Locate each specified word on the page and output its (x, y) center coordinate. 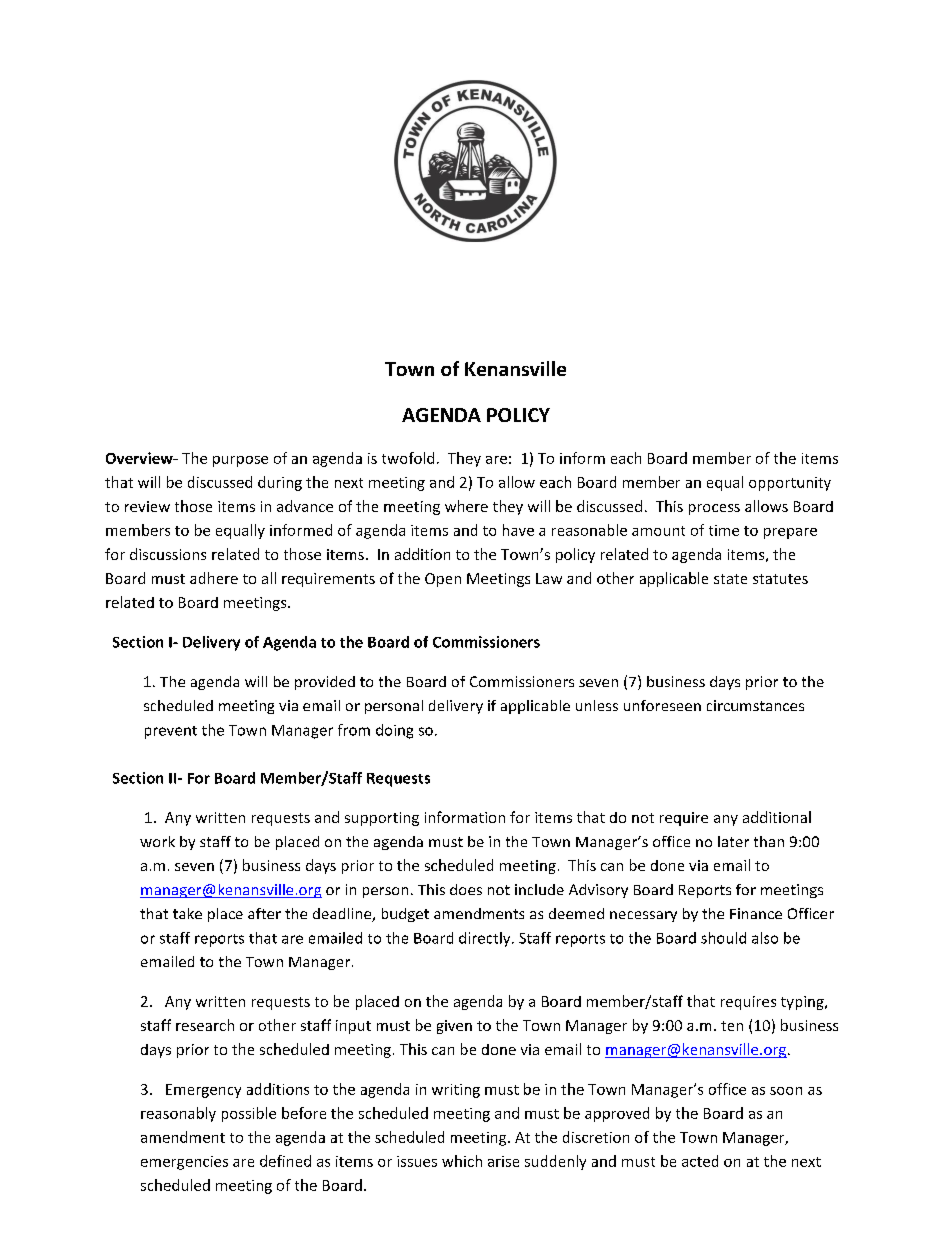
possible (249, 1114)
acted (700, 1161)
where (466, 506)
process (714, 509)
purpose (240, 461)
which (462, 1161)
